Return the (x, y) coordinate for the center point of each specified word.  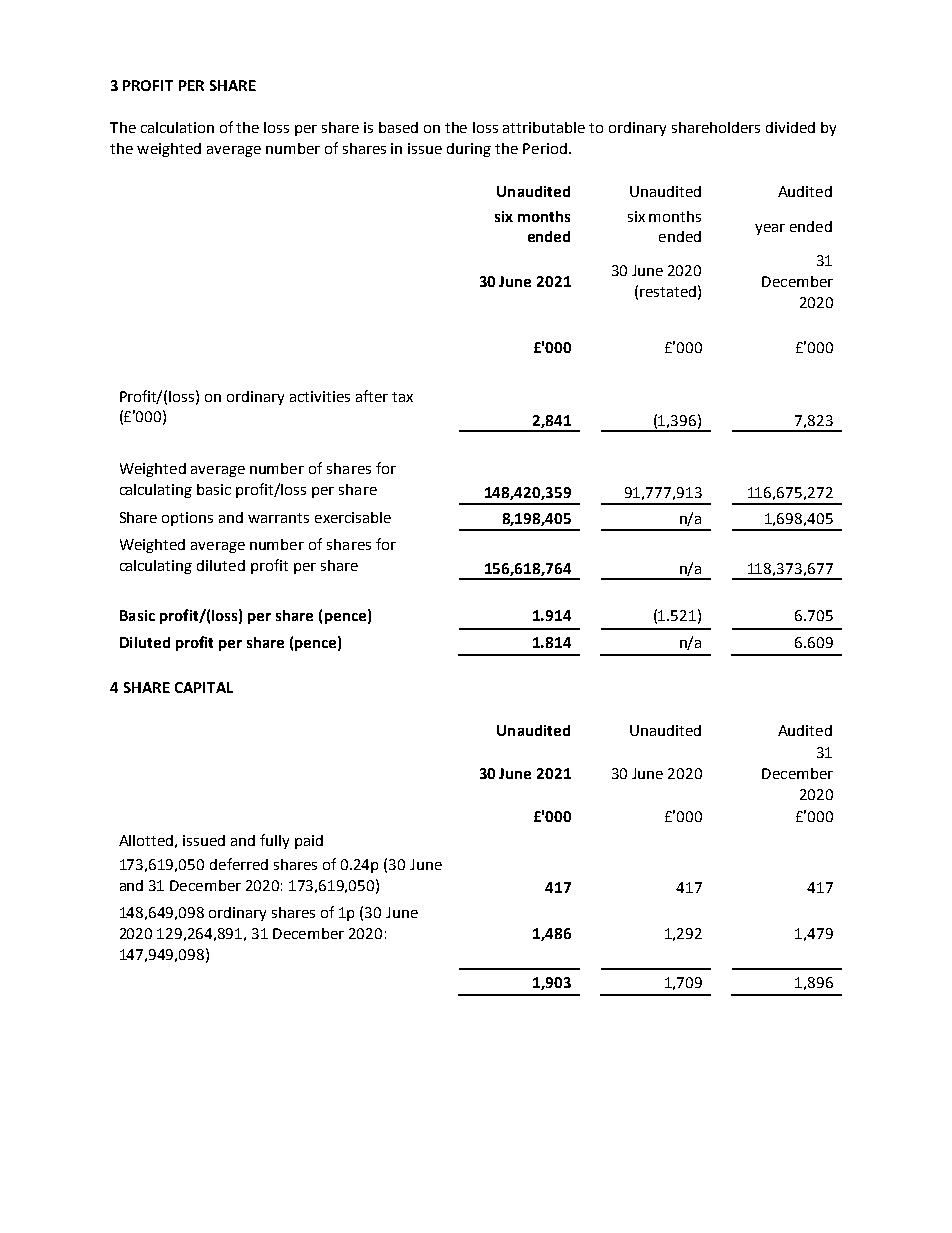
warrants (278, 518)
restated (668, 291)
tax (402, 397)
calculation (177, 127)
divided (790, 127)
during (469, 150)
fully (274, 841)
